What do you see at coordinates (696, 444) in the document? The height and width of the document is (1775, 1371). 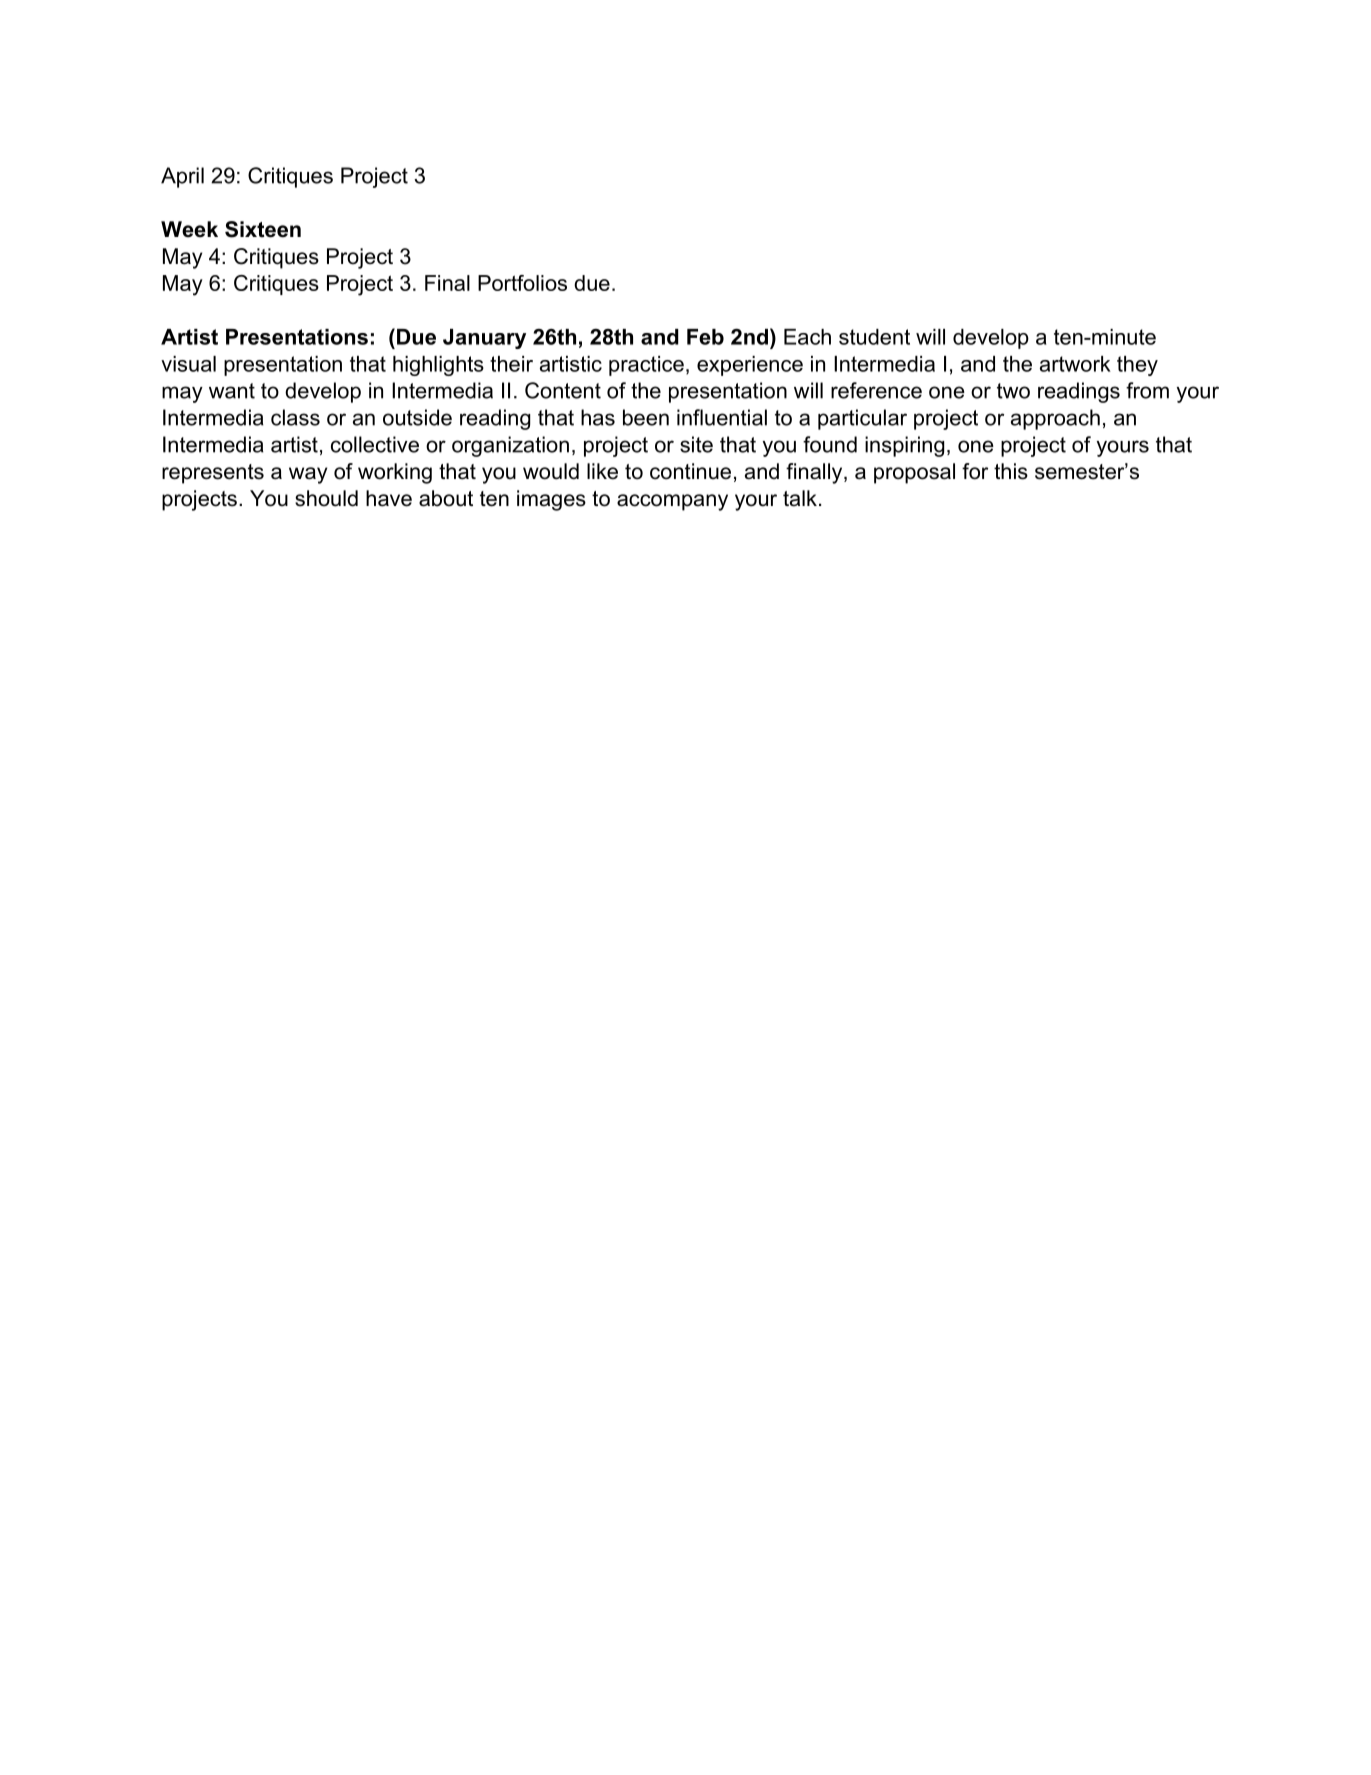 I see `site` at bounding box center [696, 444].
